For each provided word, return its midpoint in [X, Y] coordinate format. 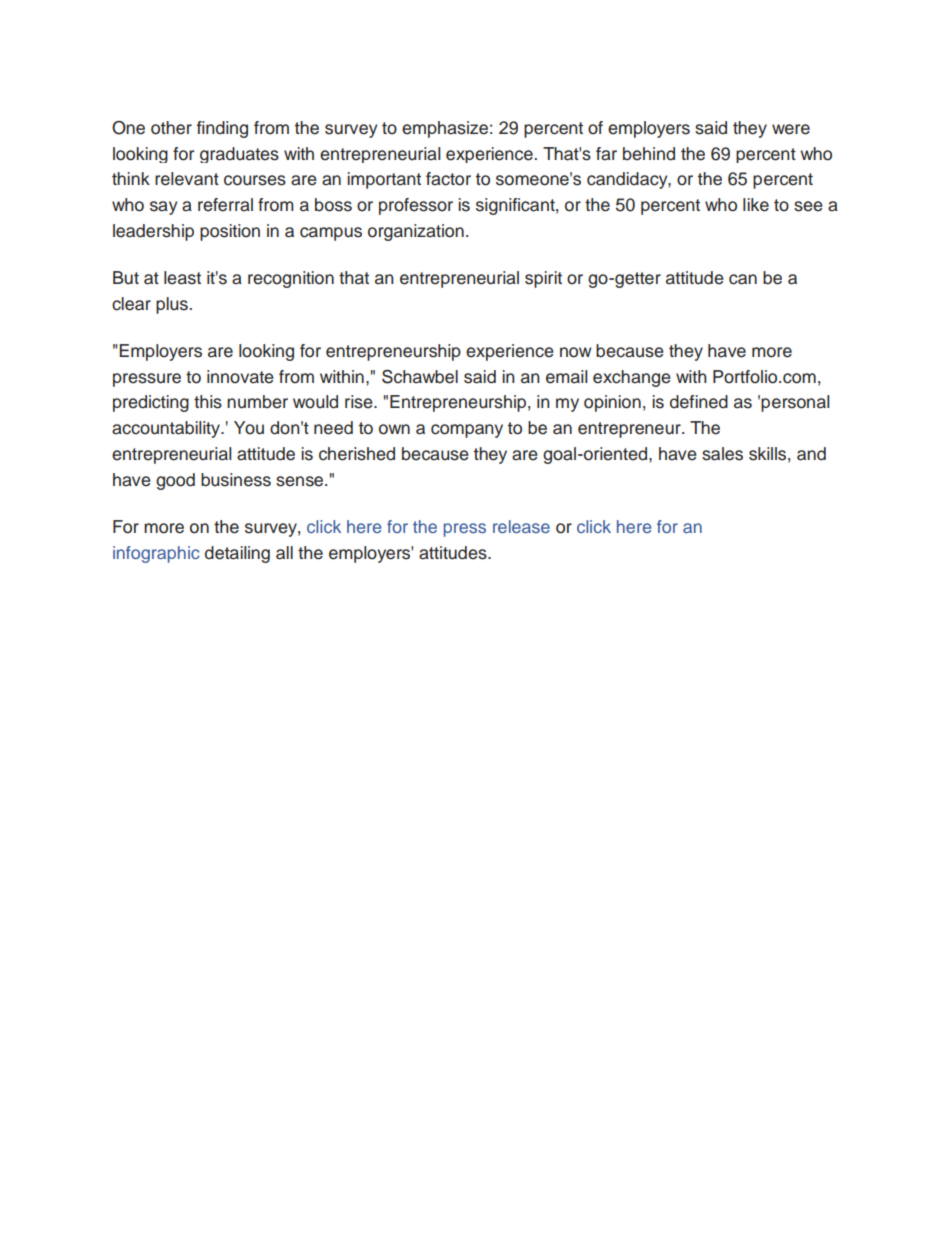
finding [222, 129]
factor [448, 179]
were [791, 129]
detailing [237, 554]
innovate [240, 377]
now [575, 352]
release [521, 526]
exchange [632, 378]
